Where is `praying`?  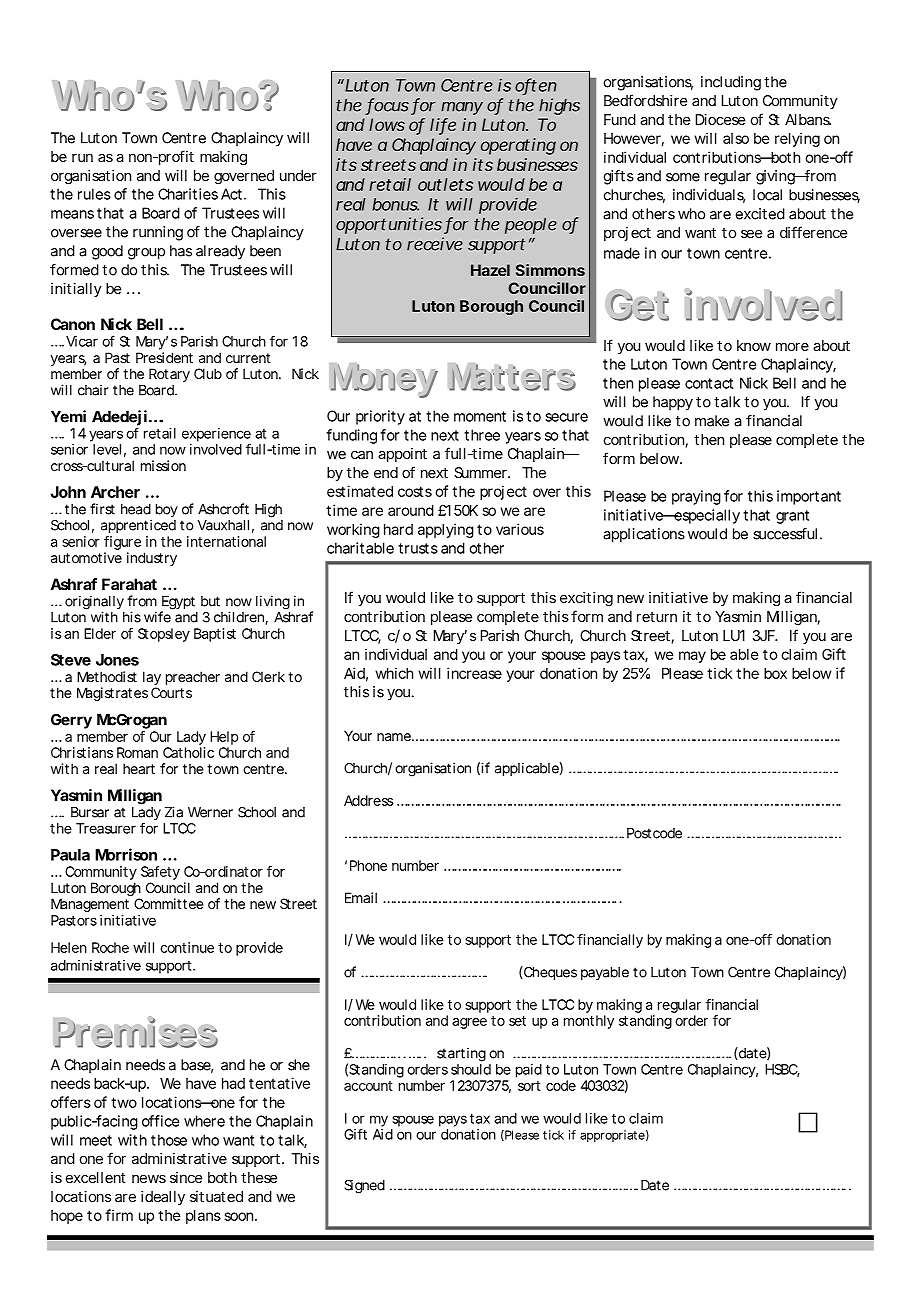
praying is located at coordinates (696, 497).
